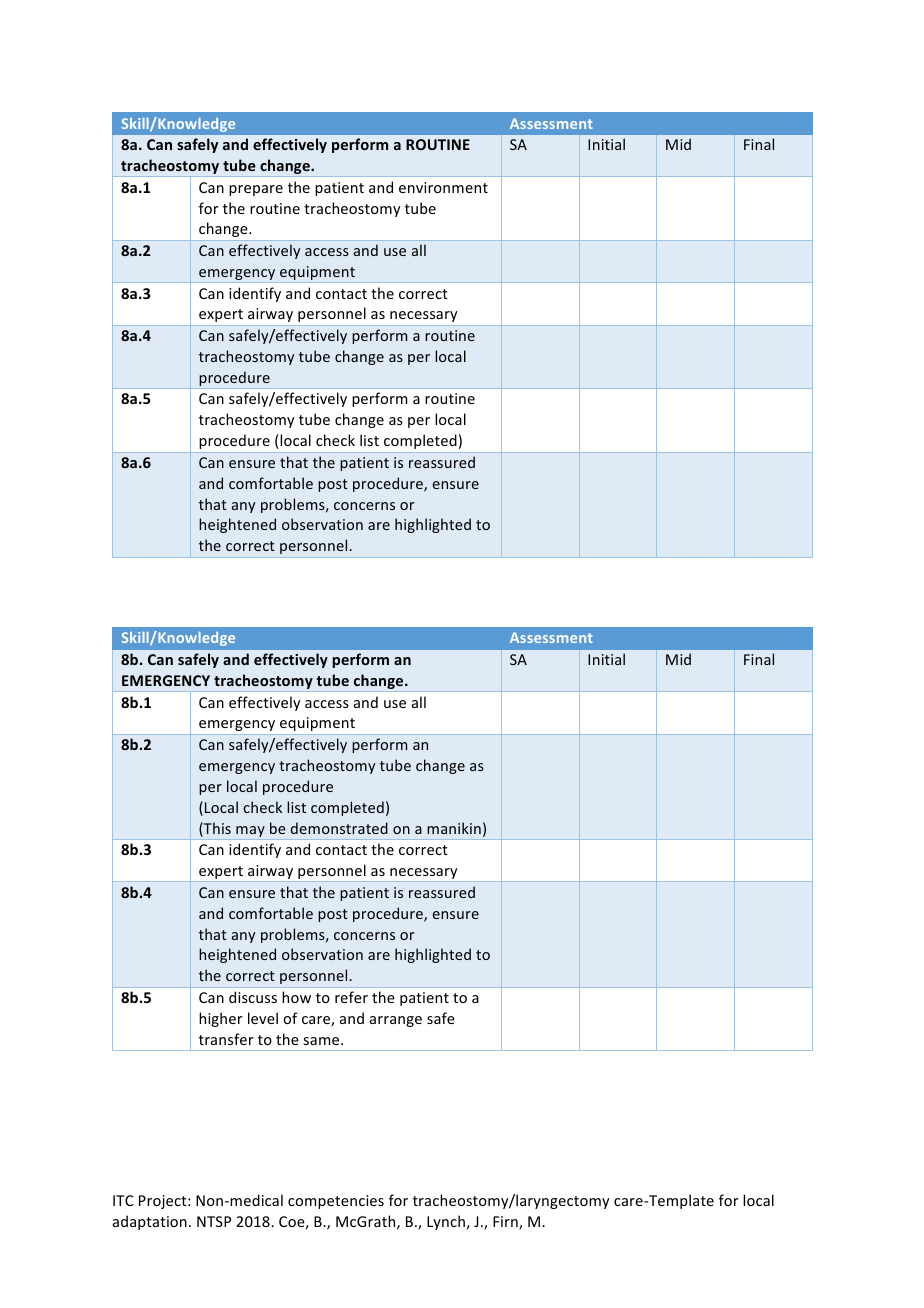  What do you see at coordinates (226, 1039) in the screenshot?
I see `transfer` at bounding box center [226, 1039].
